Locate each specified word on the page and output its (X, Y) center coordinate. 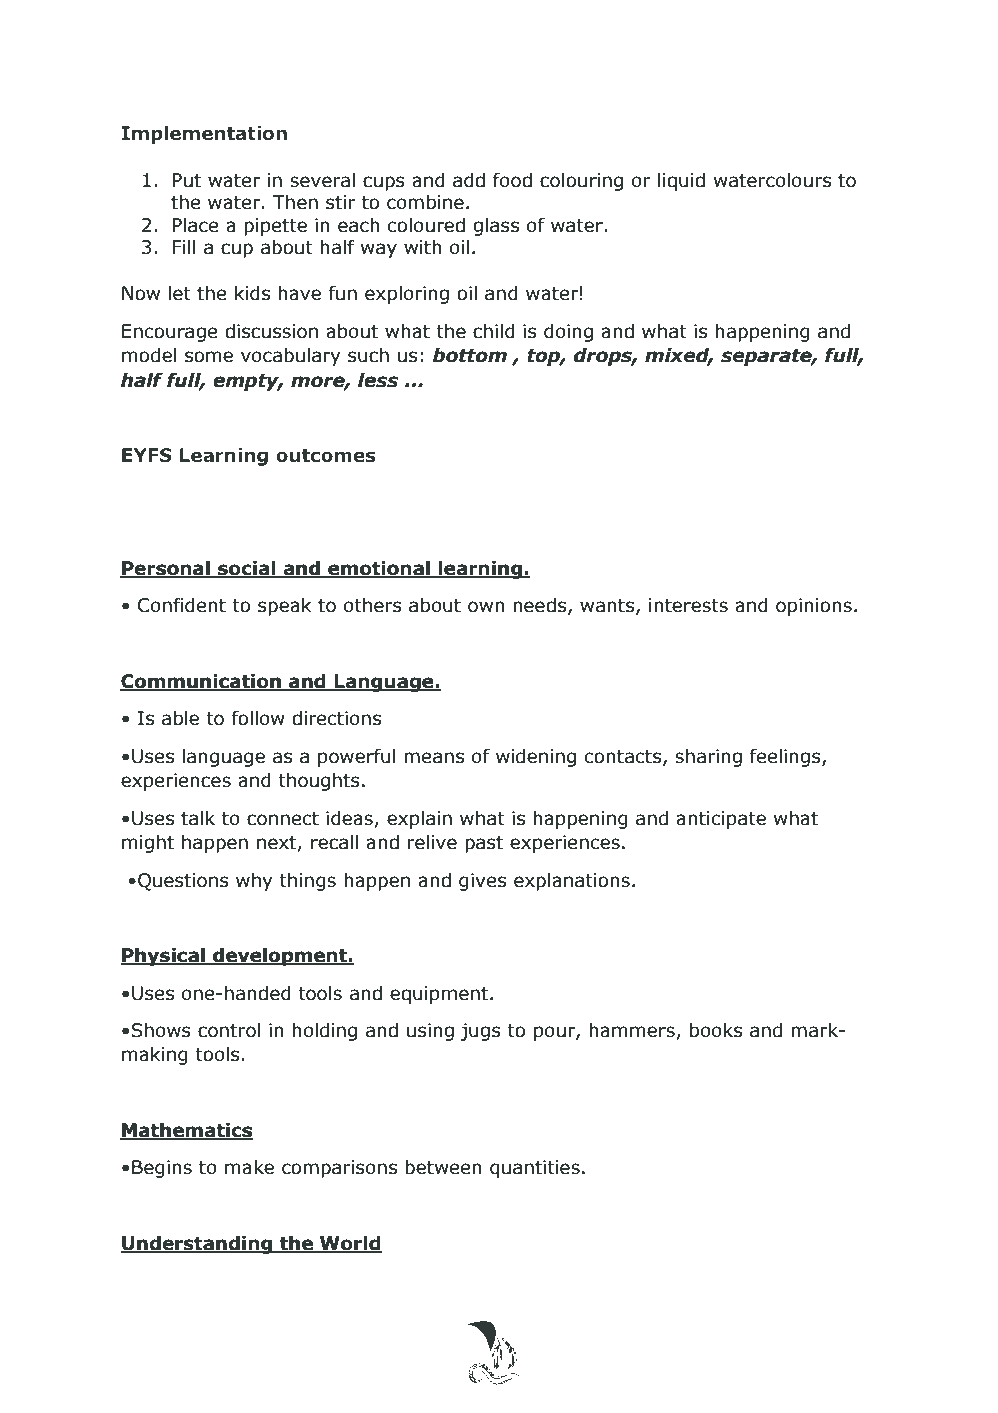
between (443, 1167)
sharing (708, 758)
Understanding (198, 1244)
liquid (681, 181)
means (434, 758)
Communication (201, 682)
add (469, 180)
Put (186, 180)
